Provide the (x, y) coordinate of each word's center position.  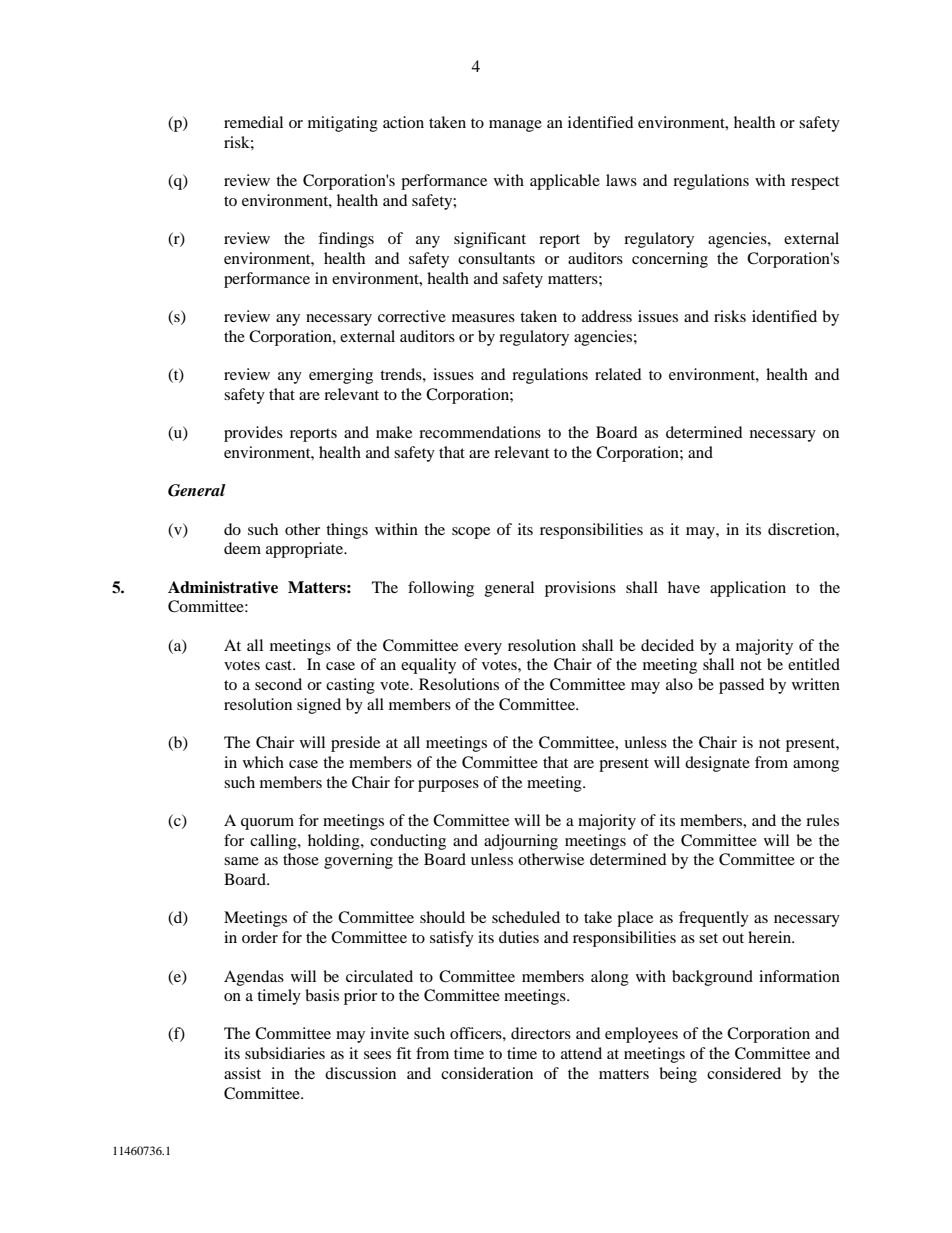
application (748, 589)
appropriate (306, 550)
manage (515, 126)
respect (815, 183)
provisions (580, 589)
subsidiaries (285, 1053)
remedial (253, 122)
